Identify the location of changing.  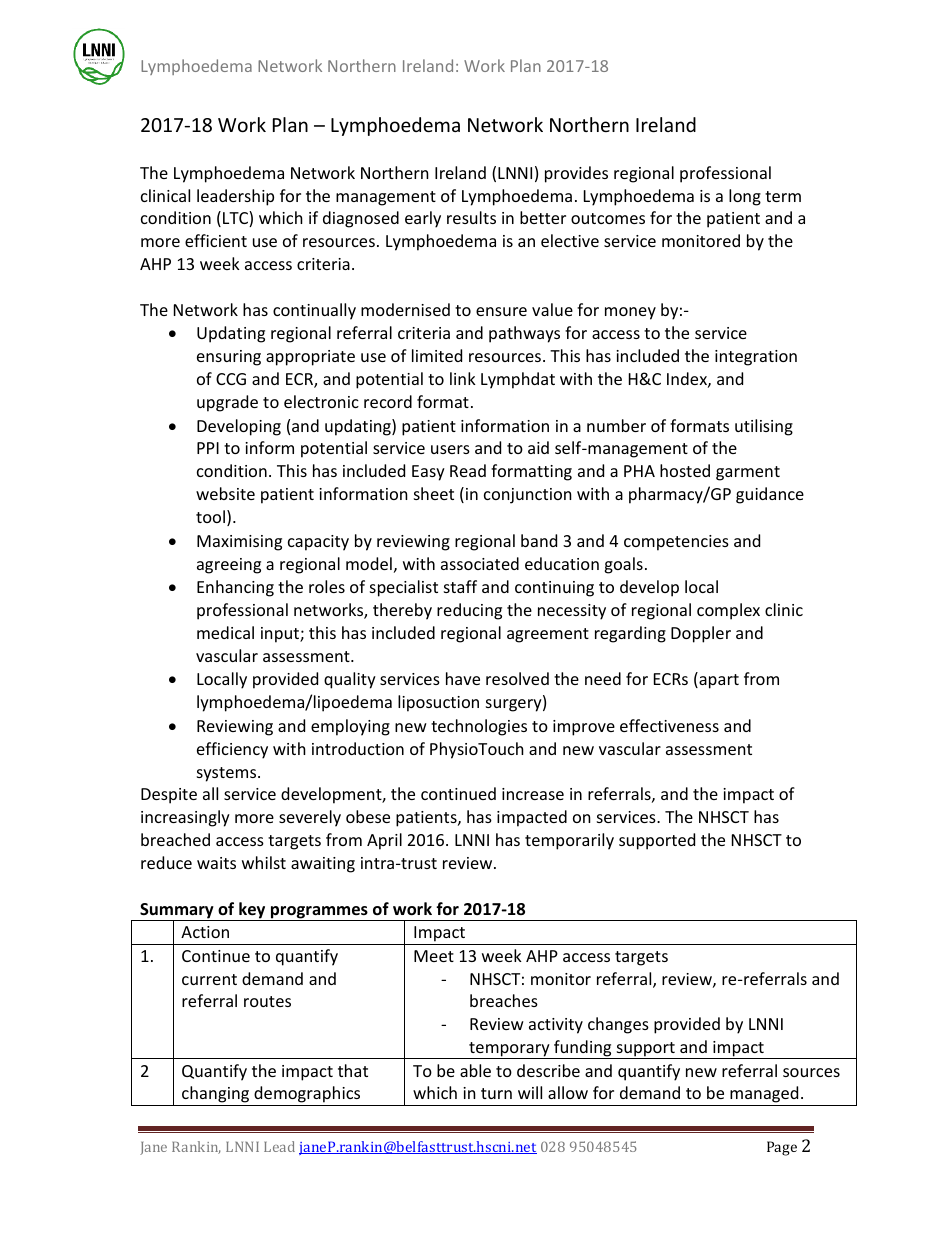
(216, 1096).
